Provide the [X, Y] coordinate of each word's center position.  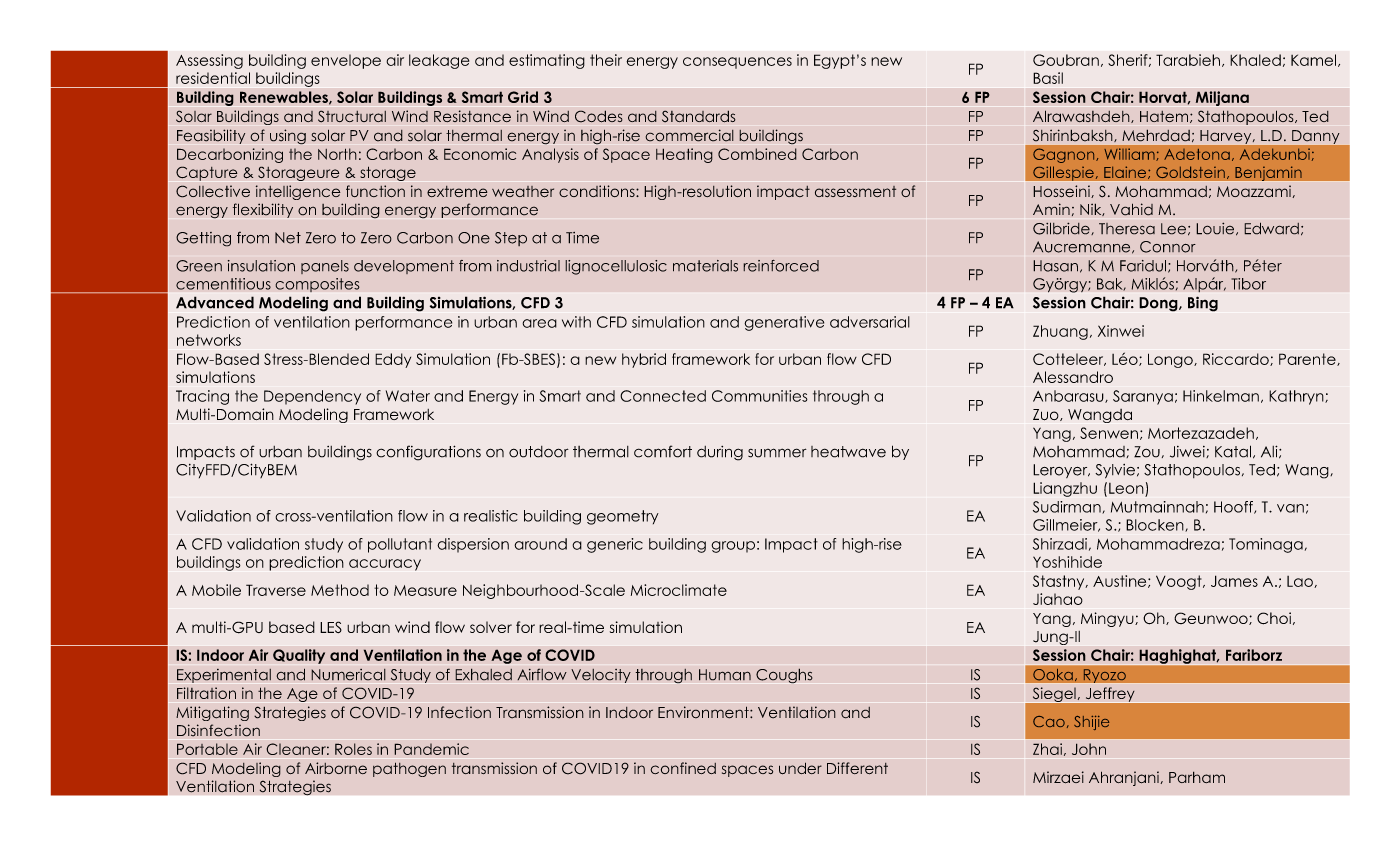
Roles [353, 749]
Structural [352, 116]
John [1089, 749]
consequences [737, 63]
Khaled [1255, 60]
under [800, 768]
